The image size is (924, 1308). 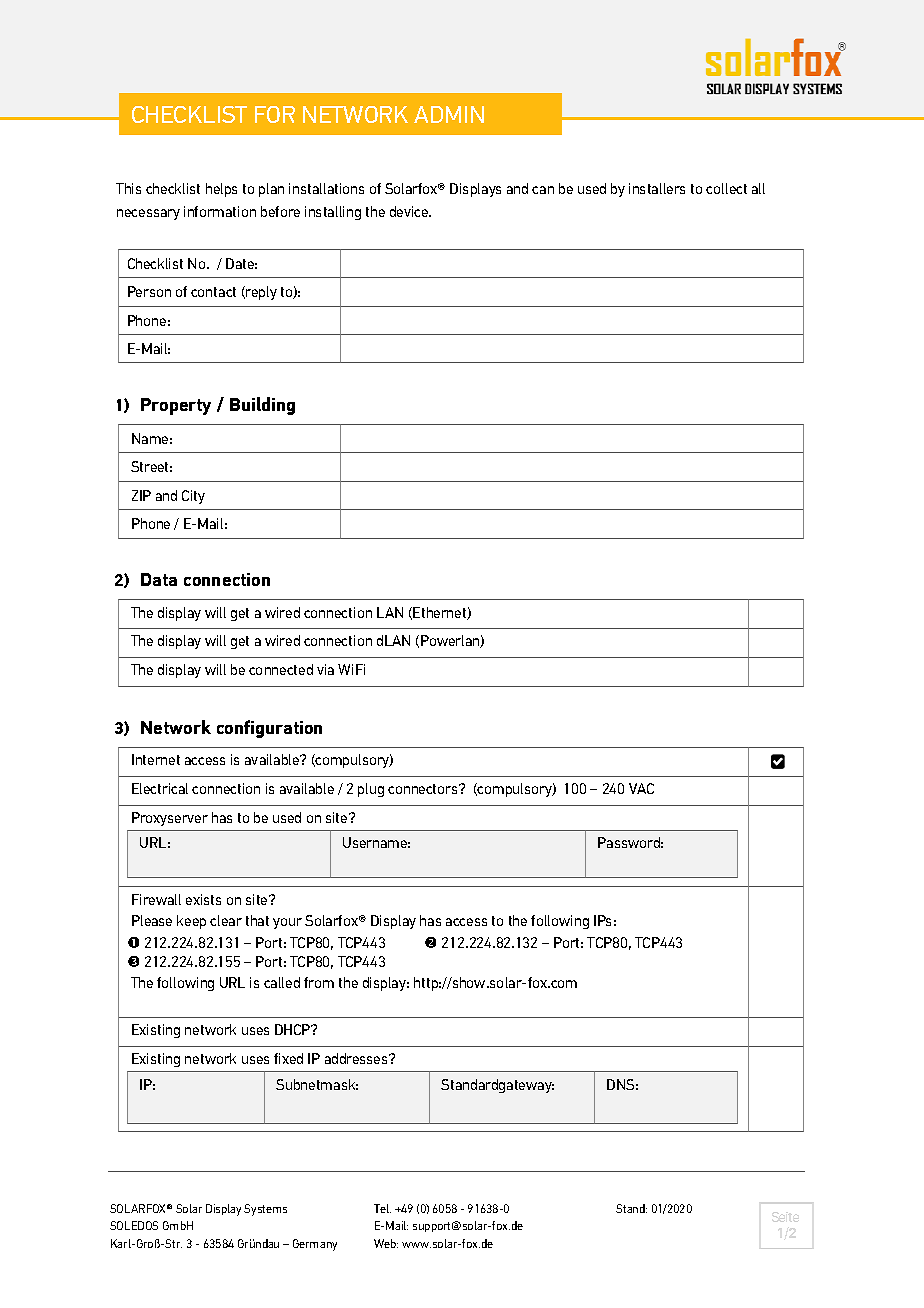 What do you see at coordinates (449, 114) in the screenshot?
I see `ADMIN` at bounding box center [449, 114].
